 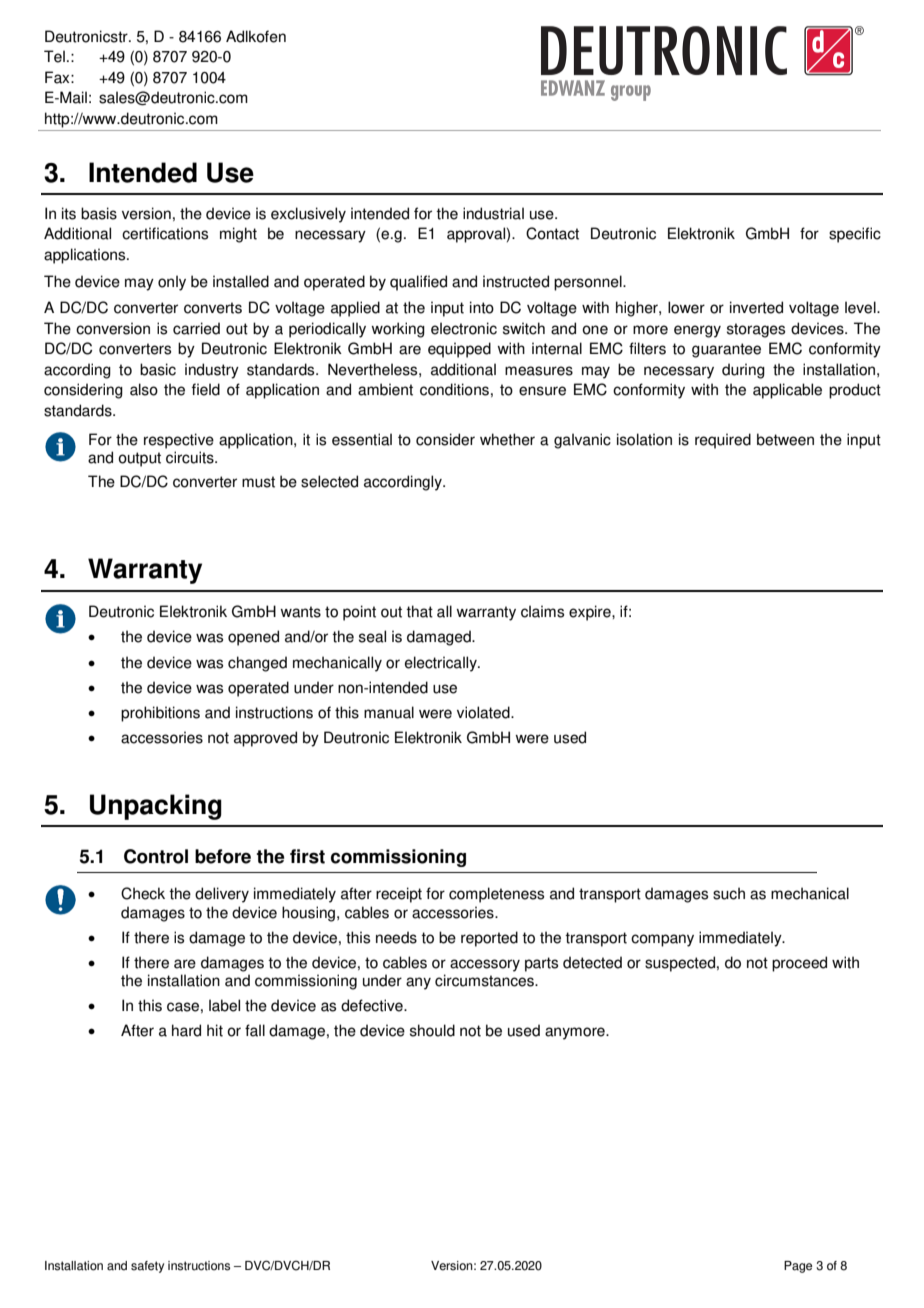 What do you see at coordinates (855, 235) in the image?
I see `specific` at bounding box center [855, 235].
